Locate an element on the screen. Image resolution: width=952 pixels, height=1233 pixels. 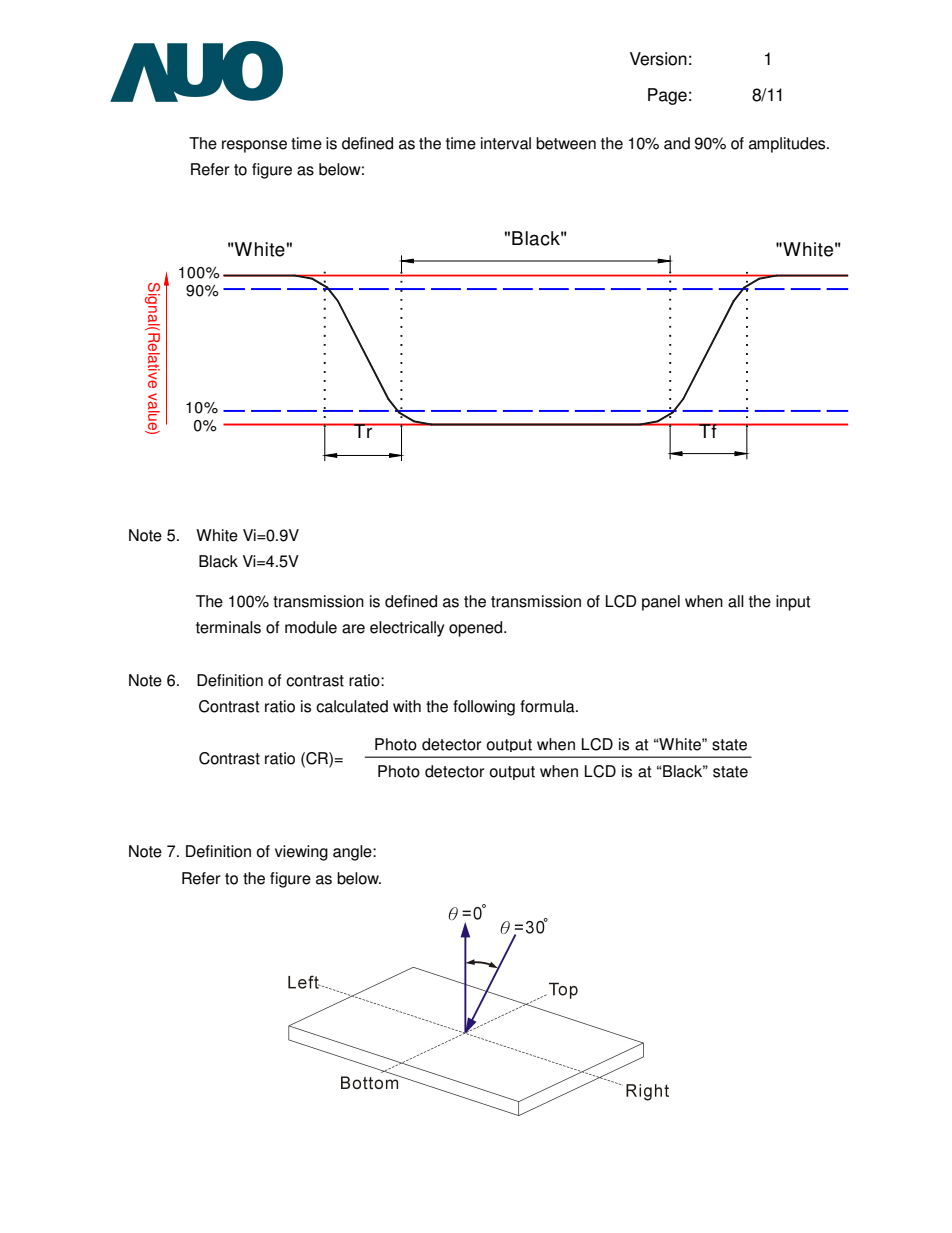
input is located at coordinates (793, 603).
